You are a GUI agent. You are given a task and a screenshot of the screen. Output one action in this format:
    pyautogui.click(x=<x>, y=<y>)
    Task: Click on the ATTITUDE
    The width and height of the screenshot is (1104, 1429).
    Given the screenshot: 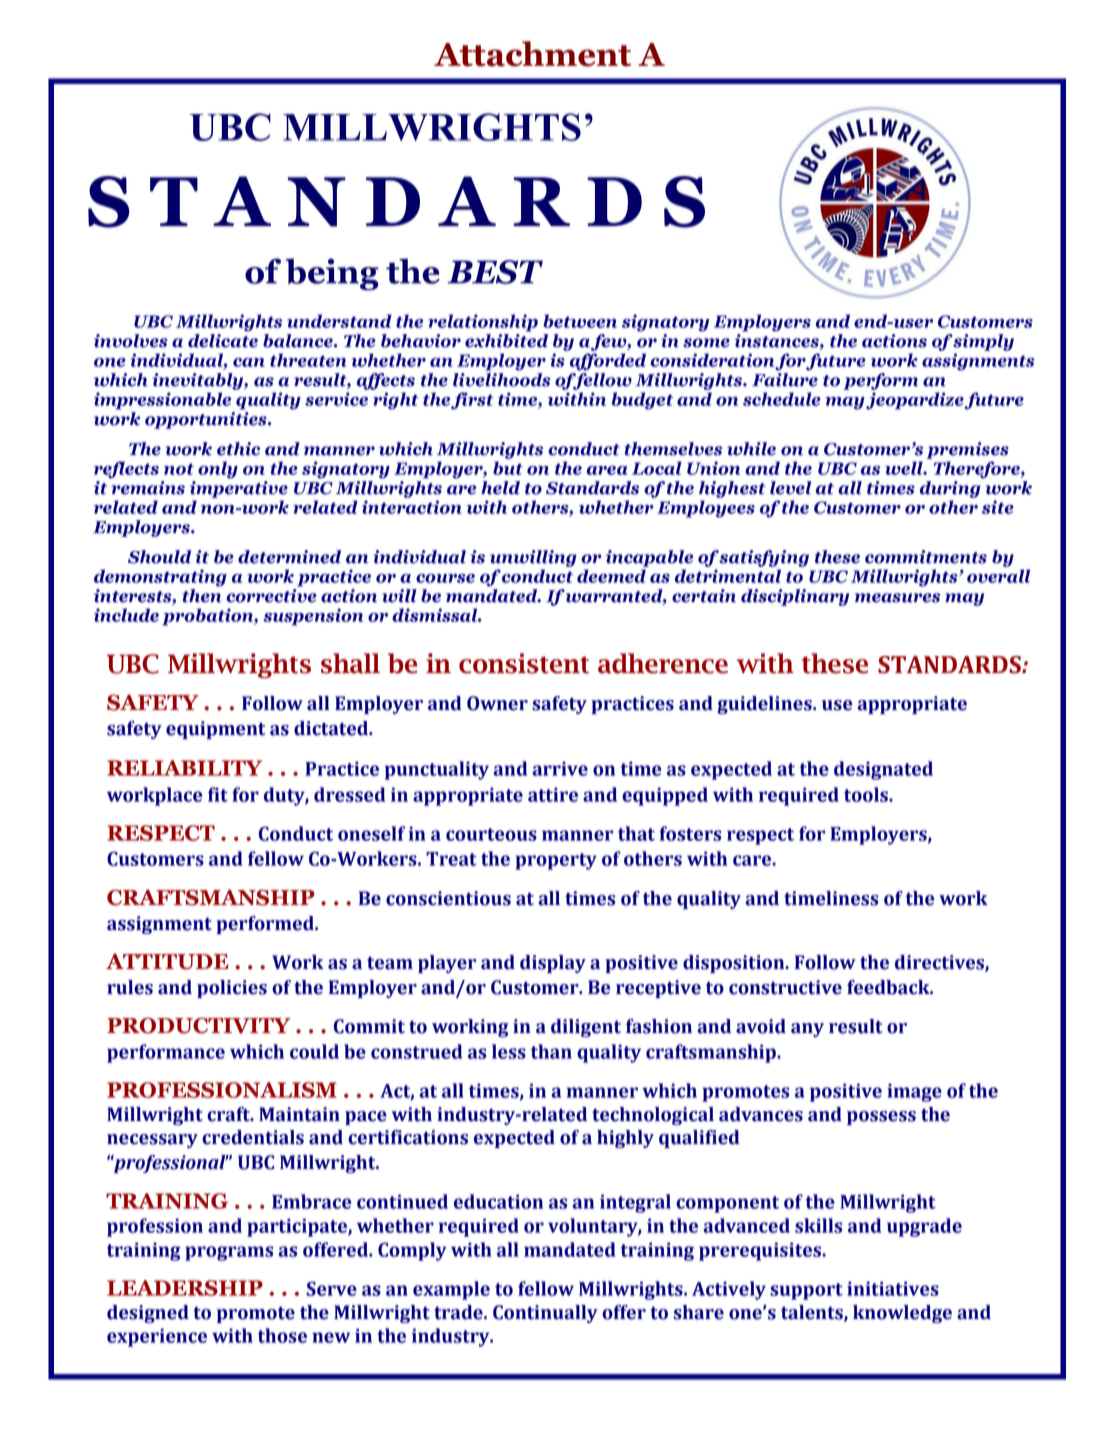 What is the action you would take?
    pyautogui.click(x=167, y=961)
